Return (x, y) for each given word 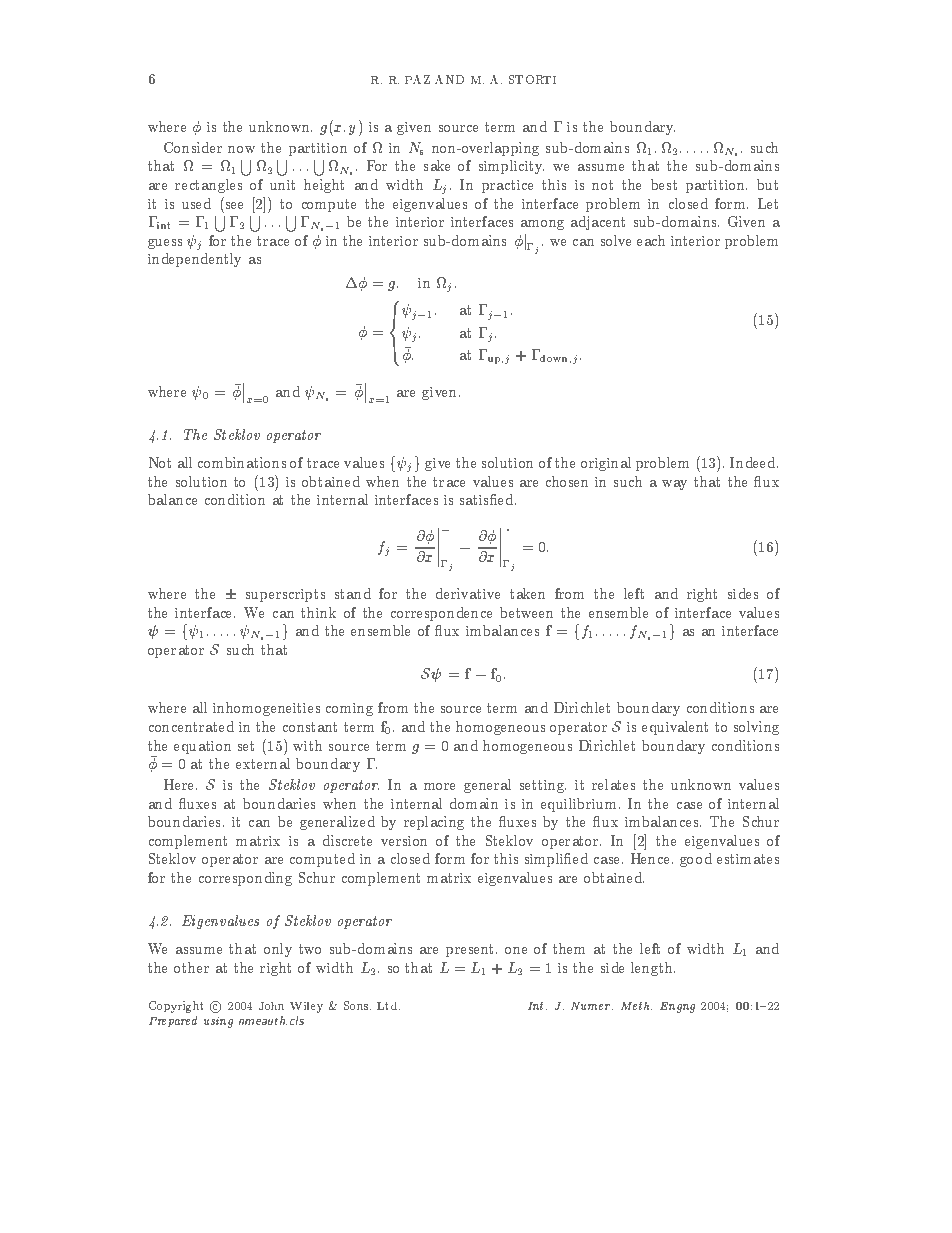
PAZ (417, 79)
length (653, 969)
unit (282, 185)
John (271, 1006)
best (664, 184)
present (469, 950)
